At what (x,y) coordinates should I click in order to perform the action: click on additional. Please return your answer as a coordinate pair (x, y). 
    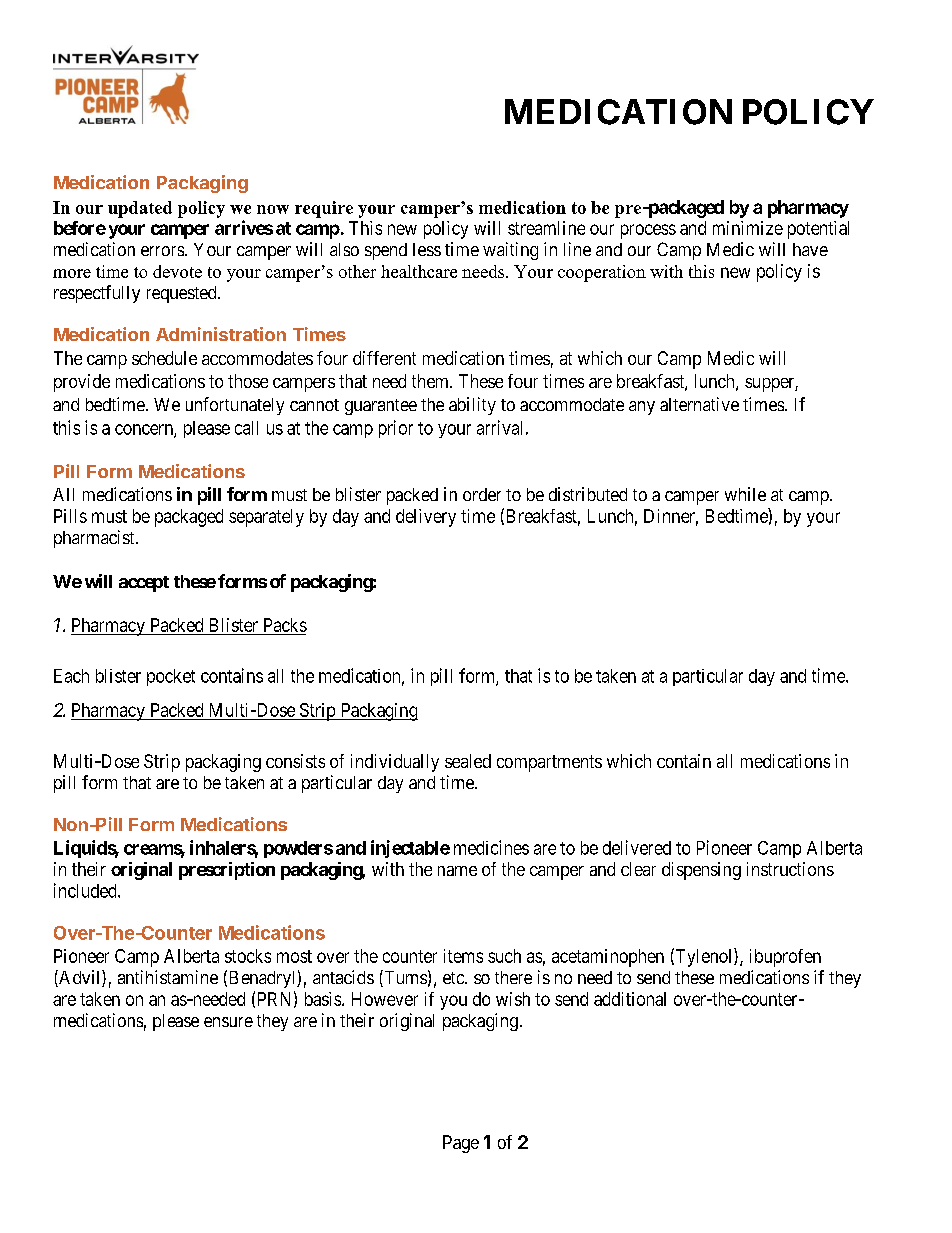
    Looking at the image, I should click on (630, 999).
